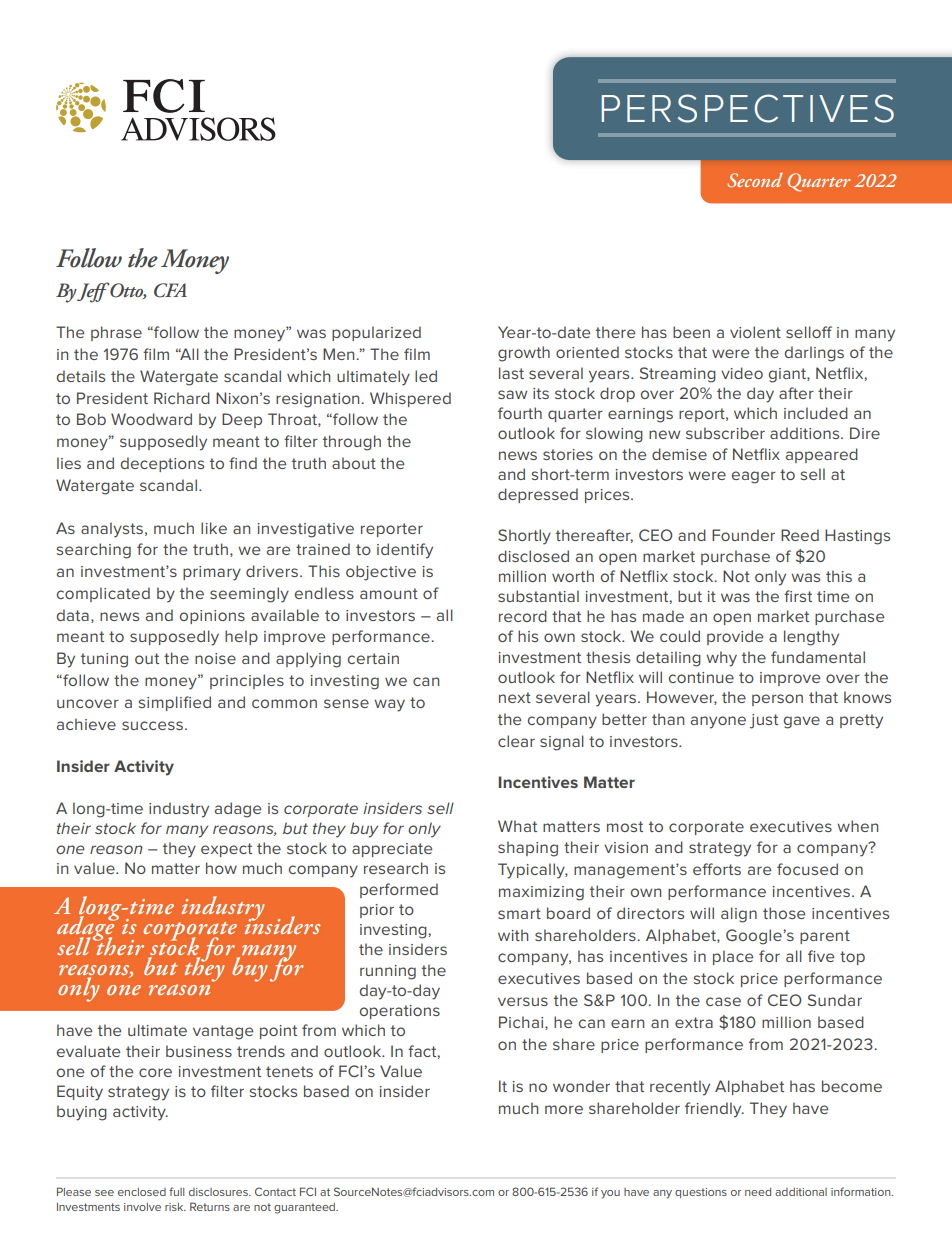  Describe the element at coordinates (818, 657) in the screenshot. I see `fundamental` at that location.
